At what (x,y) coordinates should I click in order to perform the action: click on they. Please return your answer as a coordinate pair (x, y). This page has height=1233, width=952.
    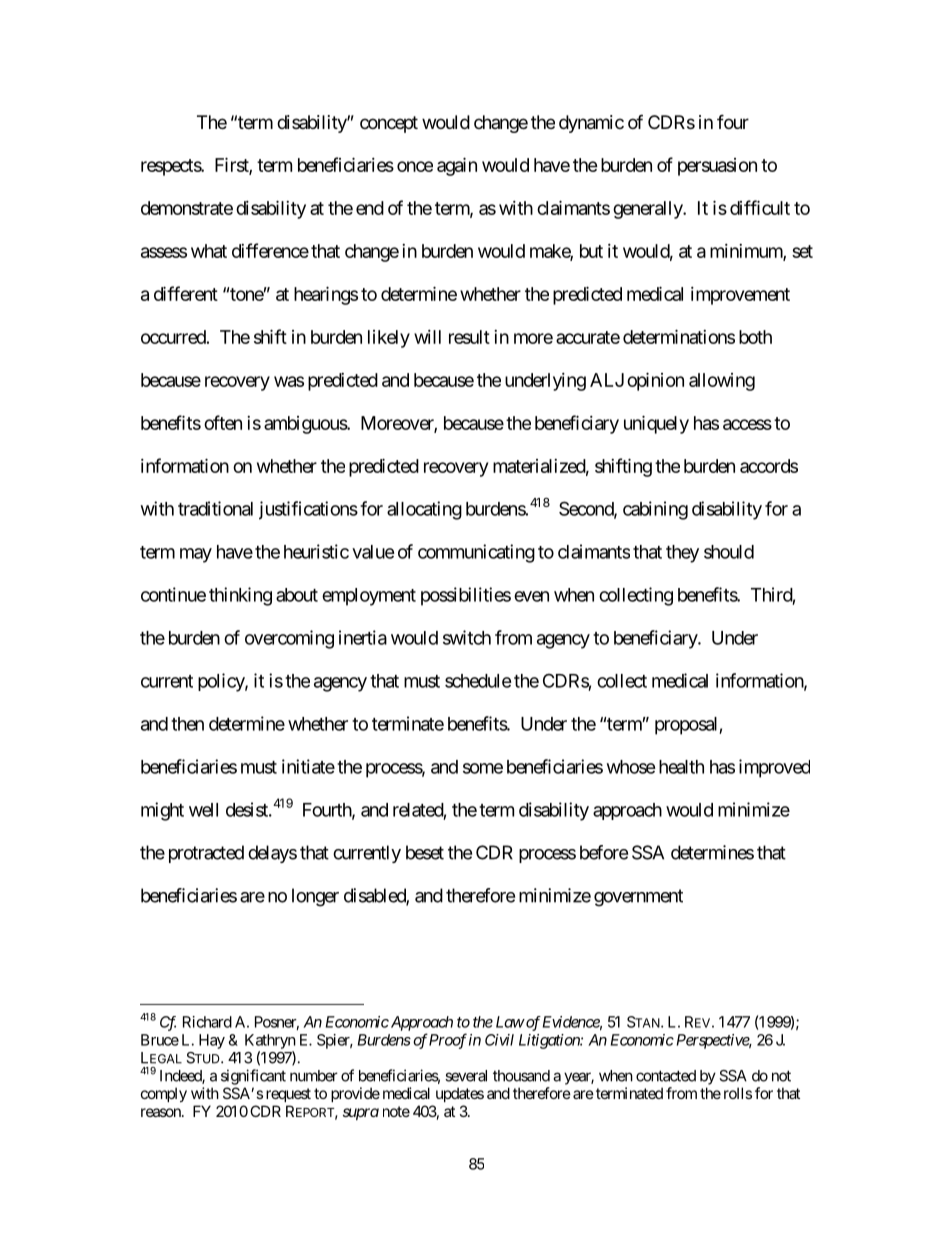
    Looking at the image, I should click on (682, 554).
